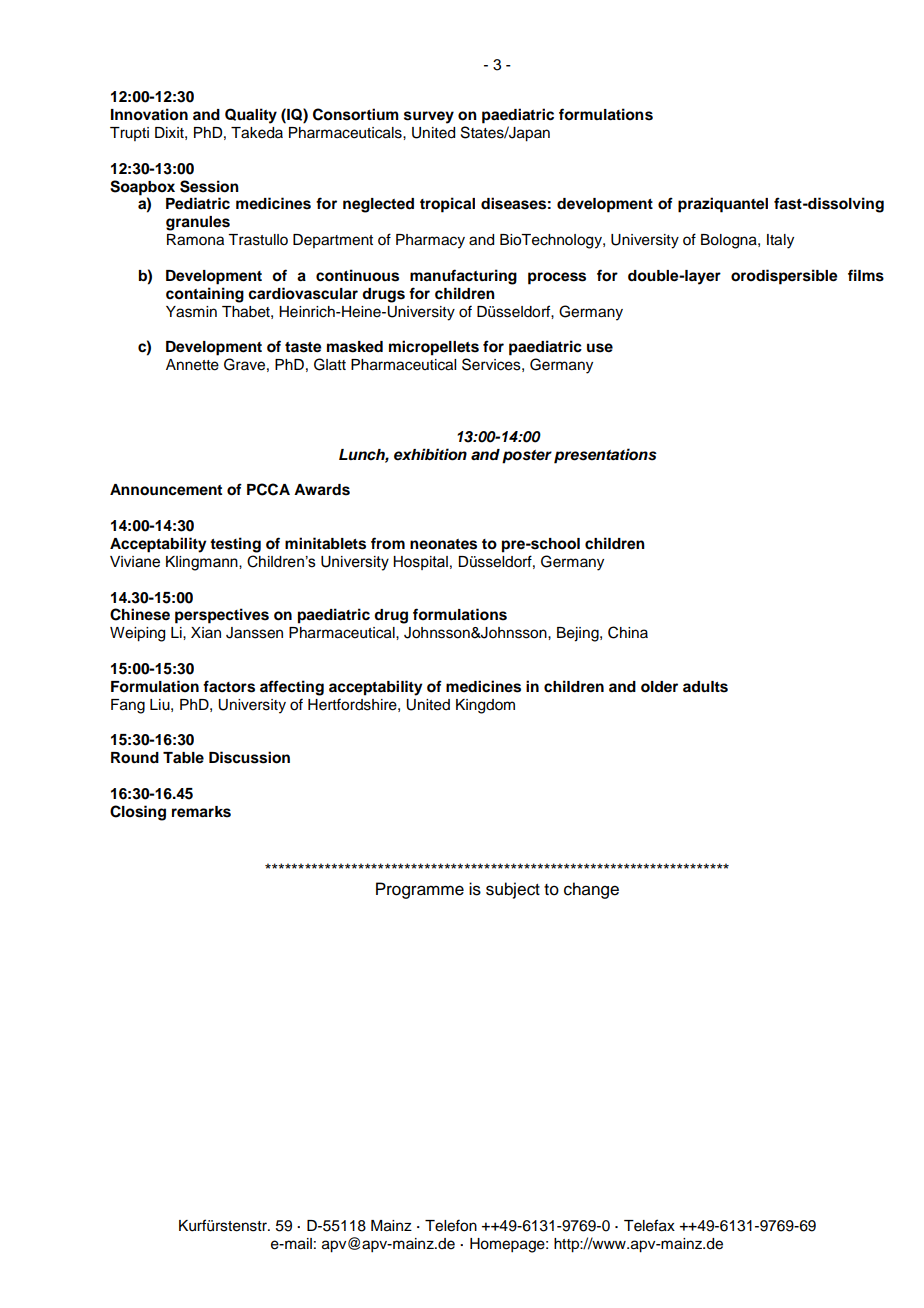 This screenshot has width=924, height=1308. I want to click on Telefon, so click(451, 1225).
